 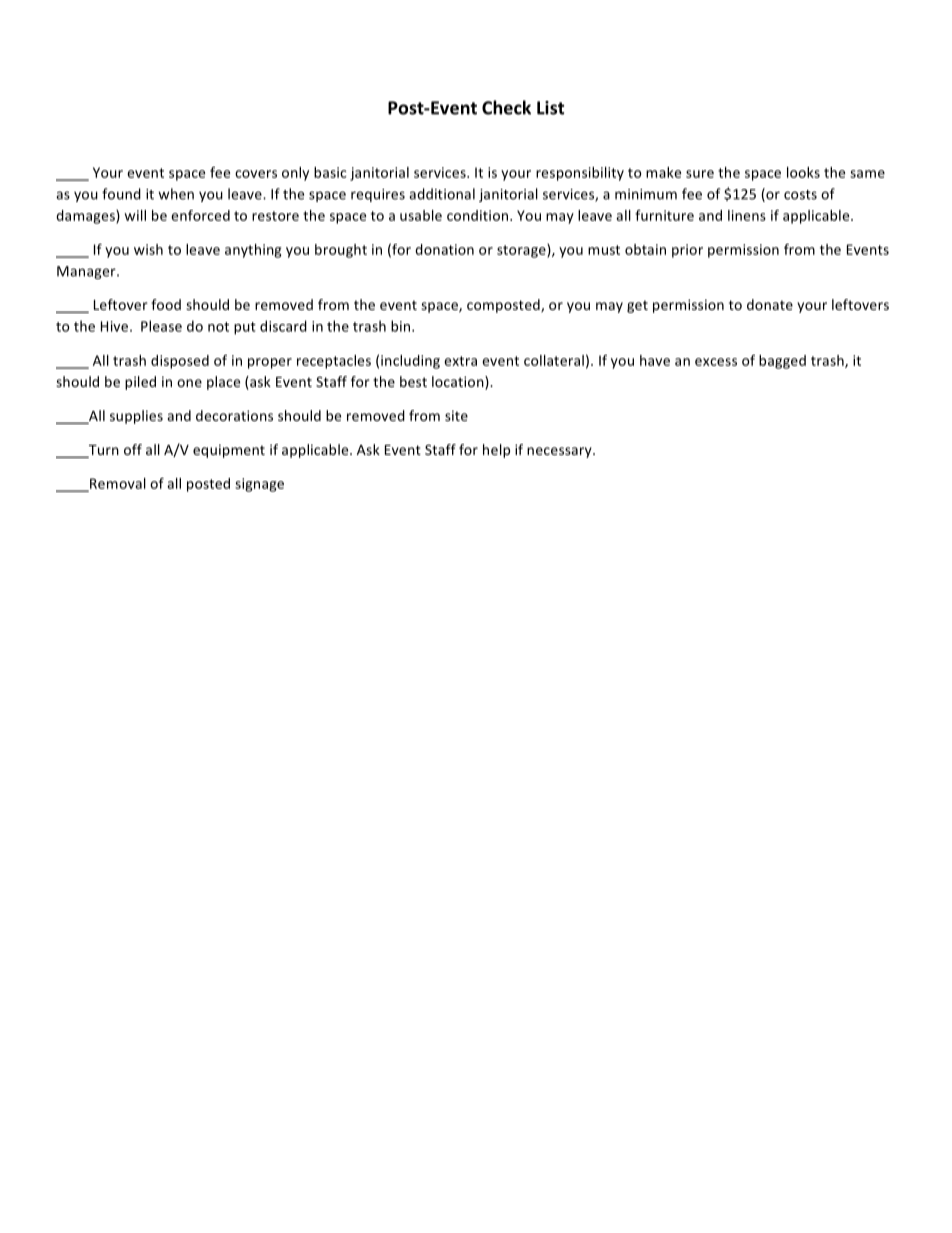 I want to click on Check, so click(x=506, y=107).
